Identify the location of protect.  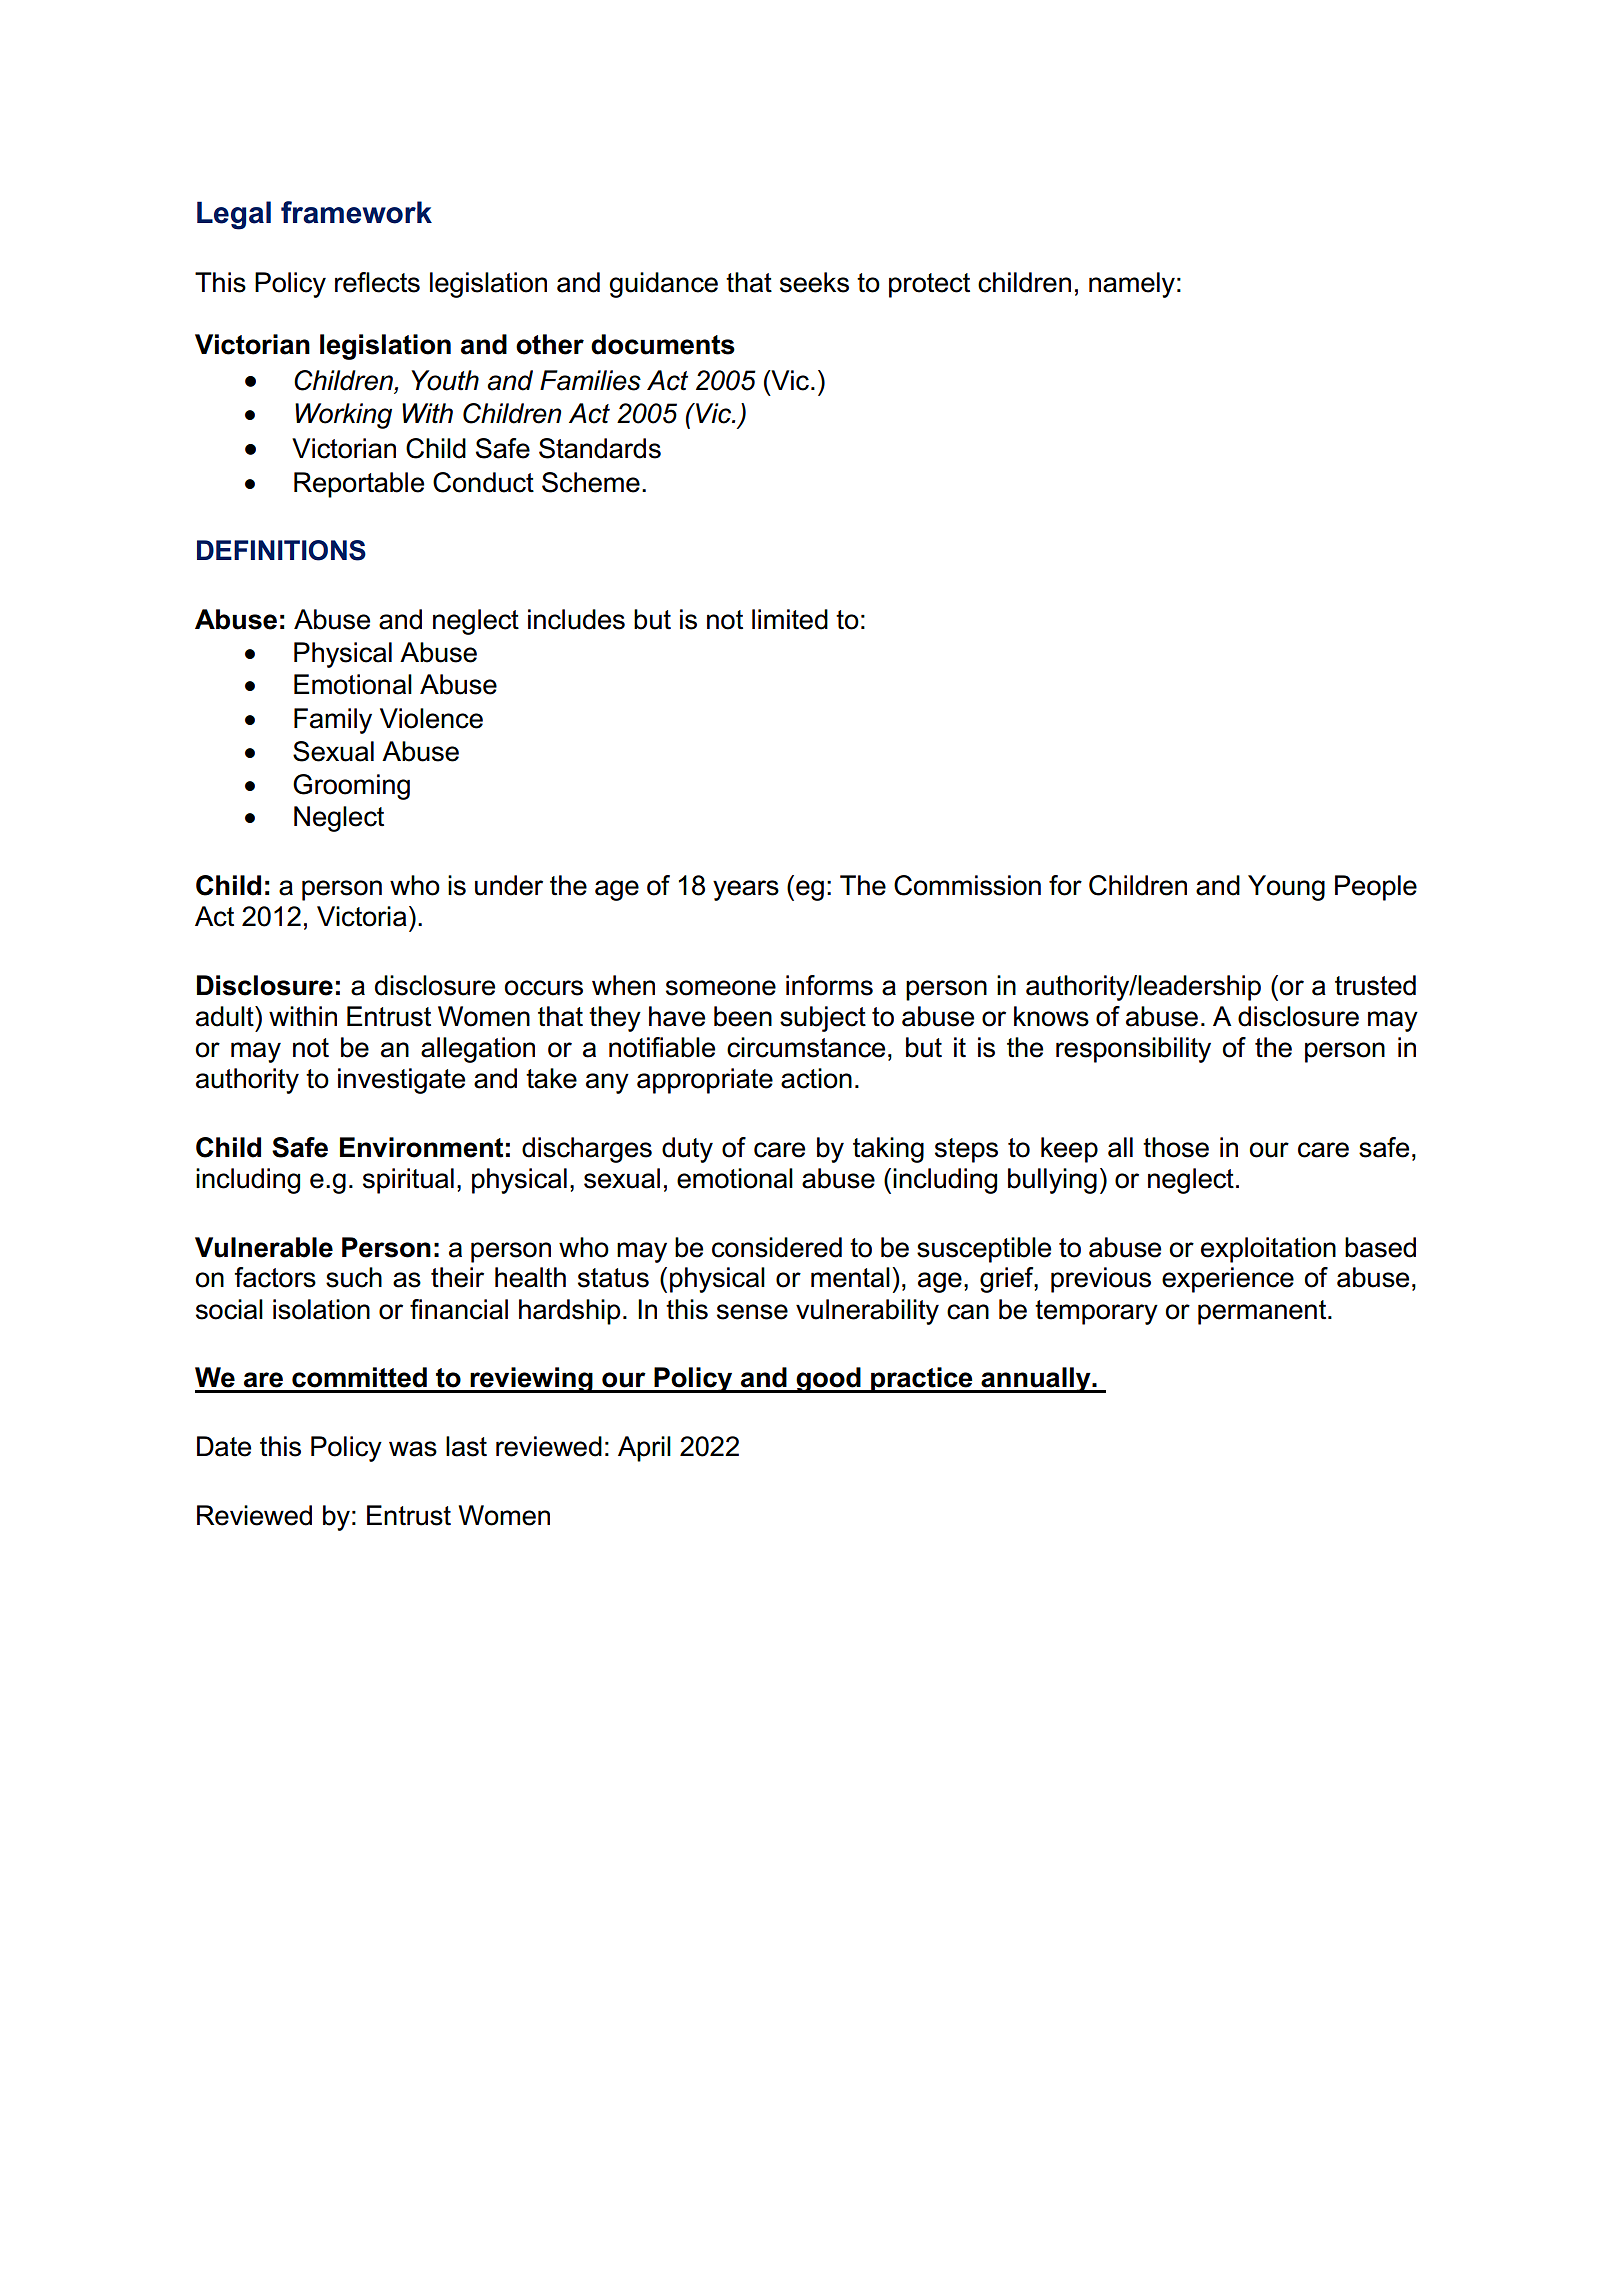
(929, 285).
